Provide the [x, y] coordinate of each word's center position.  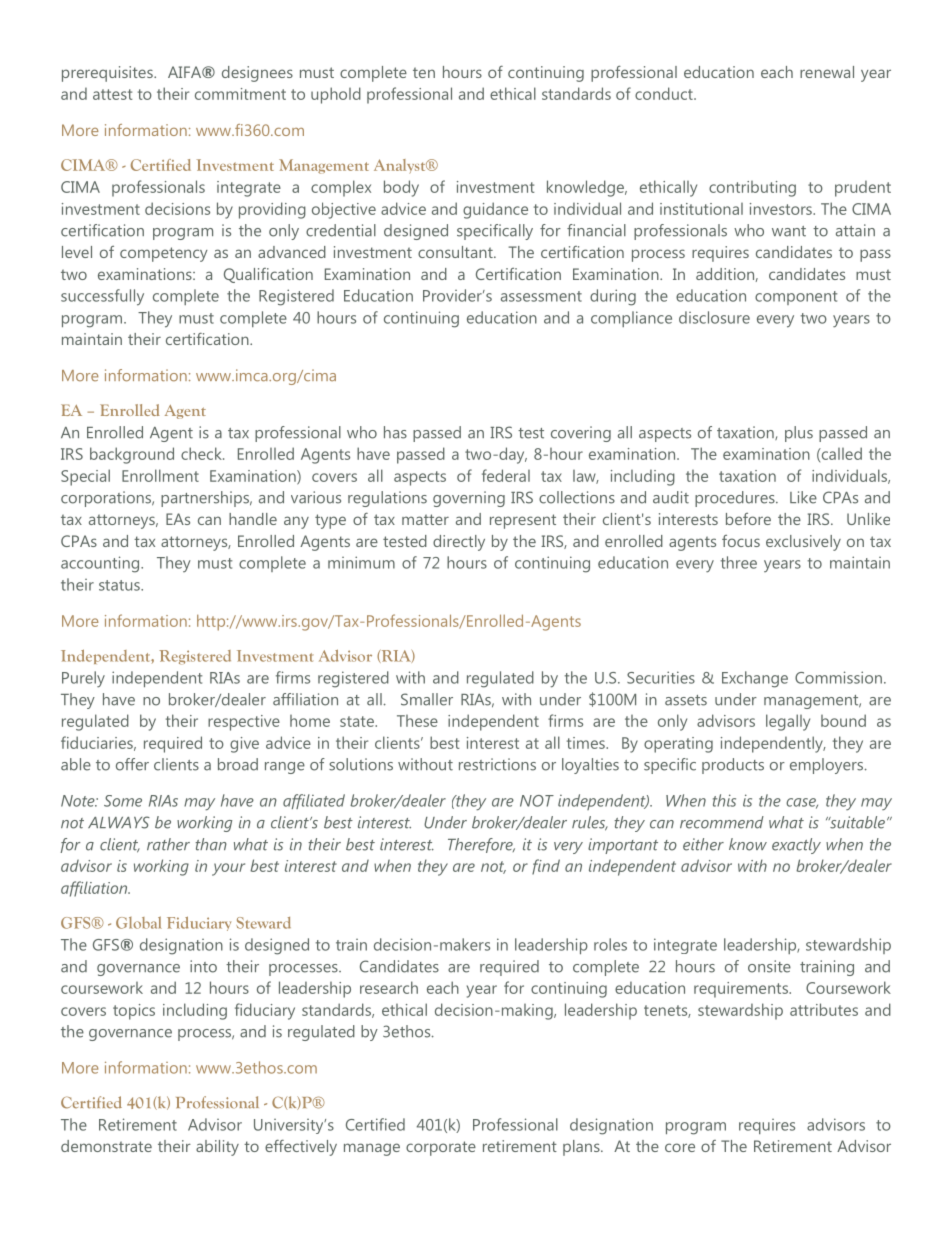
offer [132, 764]
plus [799, 434]
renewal [827, 72]
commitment [240, 94]
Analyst [401, 166]
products [733, 766]
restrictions [497, 764]
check [202, 453]
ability [217, 1148]
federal [506, 475]
